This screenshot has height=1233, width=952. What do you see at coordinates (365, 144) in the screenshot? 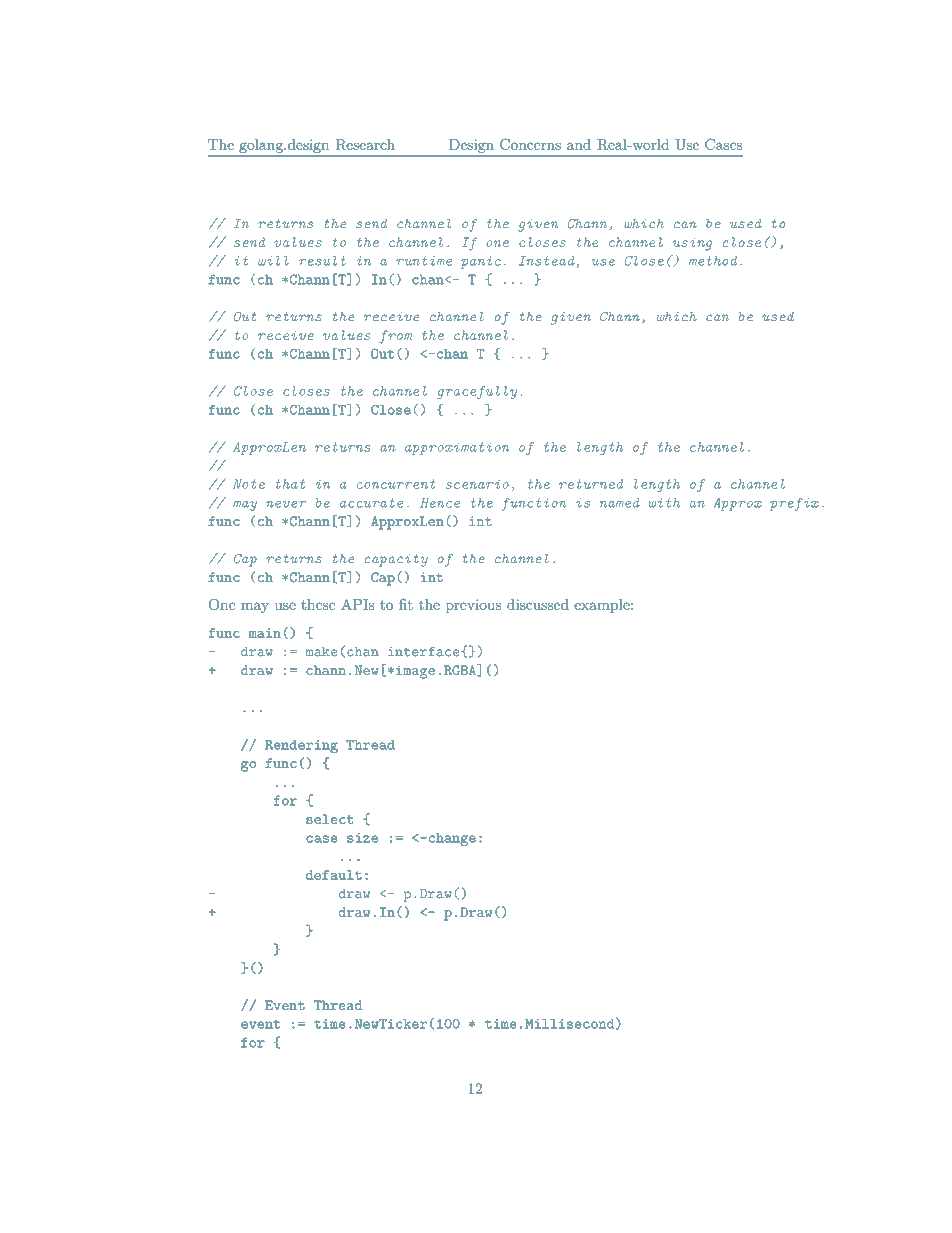
I see `Research` at bounding box center [365, 144].
